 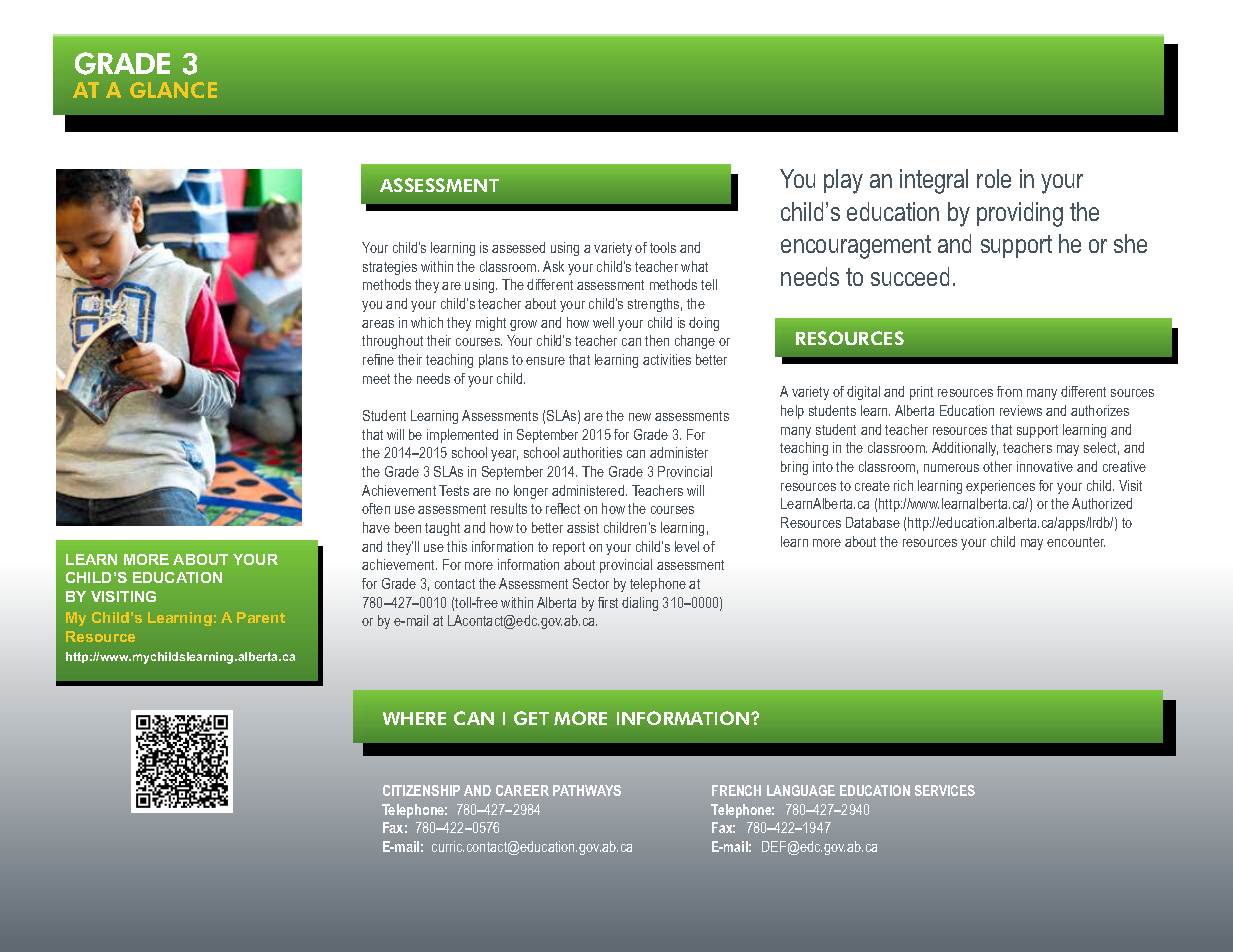 What do you see at coordinates (640, 417) in the screenshot?
I see `new` at bounding box center [640, 417].
